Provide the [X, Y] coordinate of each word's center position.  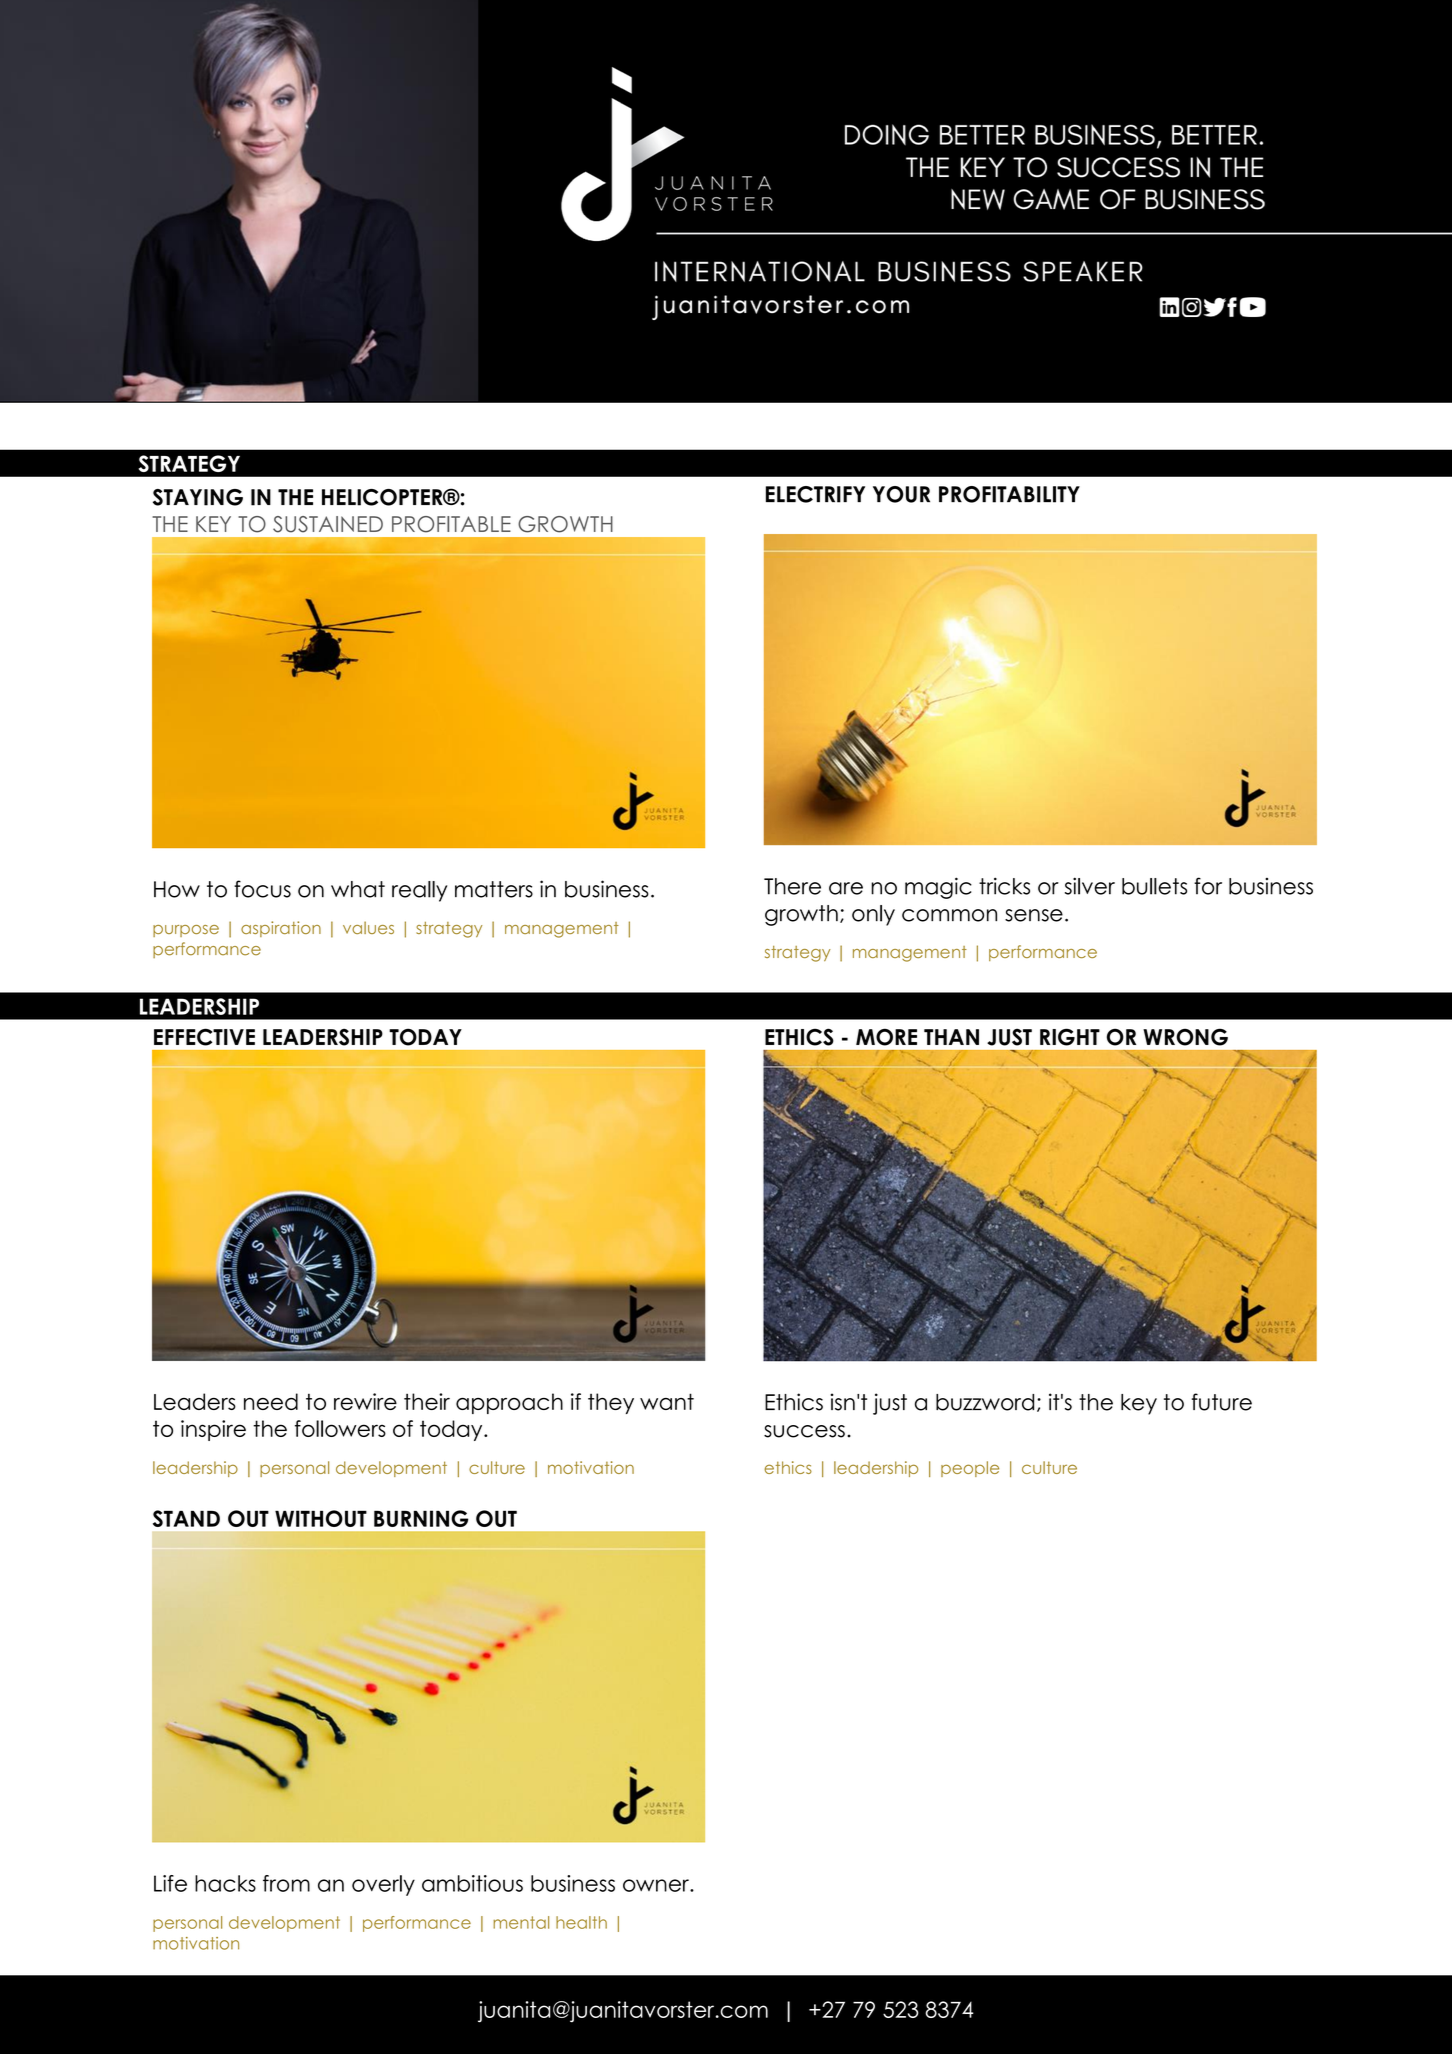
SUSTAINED [328, 524]
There [792, 886]
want [667, 1401]
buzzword [985, 1402]
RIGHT [1070, 1037]
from [286, 1883]
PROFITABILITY [1009, 494]
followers [340, 1428]
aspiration [281, 929]
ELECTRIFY [815, 494]
